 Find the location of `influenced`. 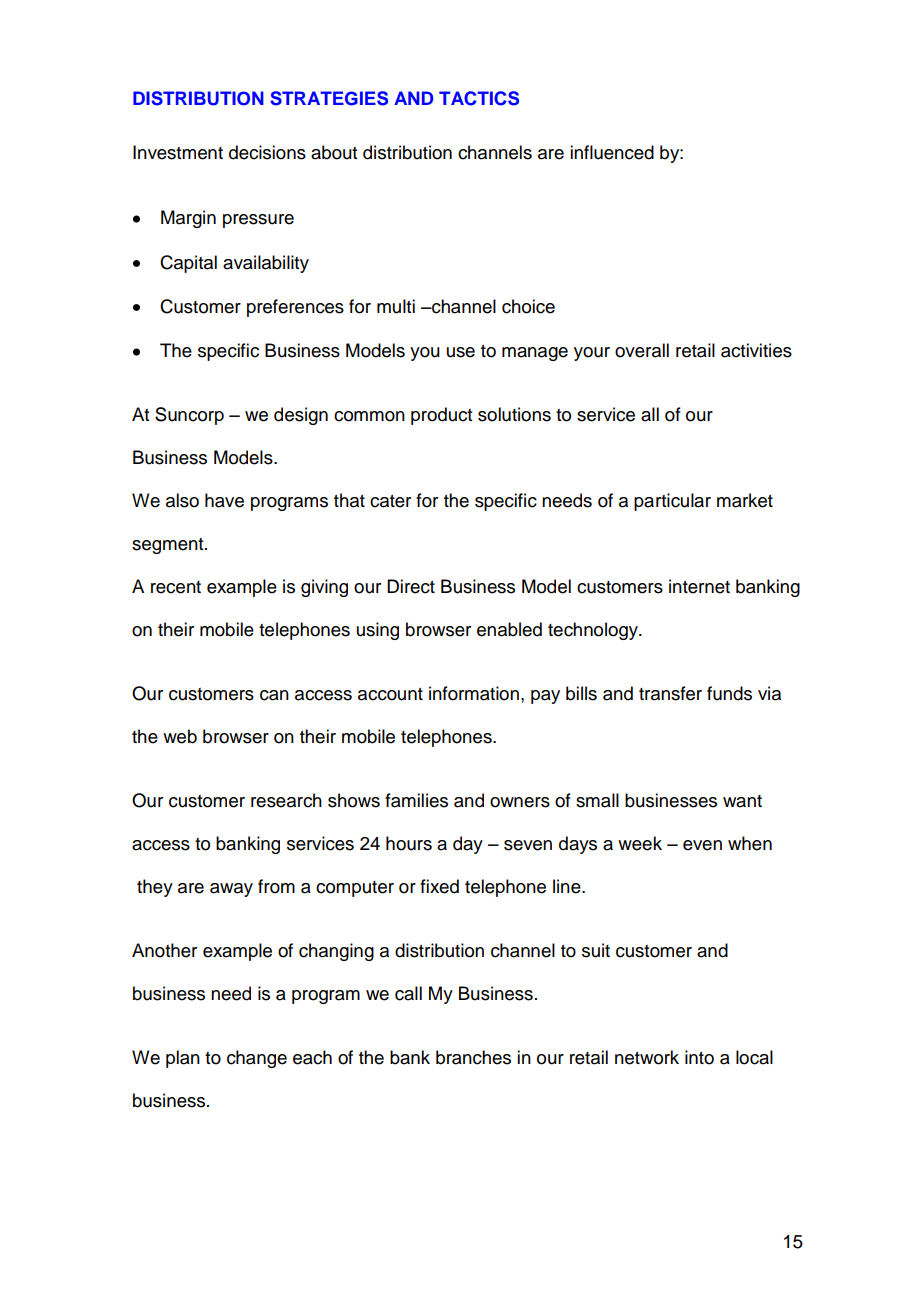

influenced is located at coordinates (612, 152).
